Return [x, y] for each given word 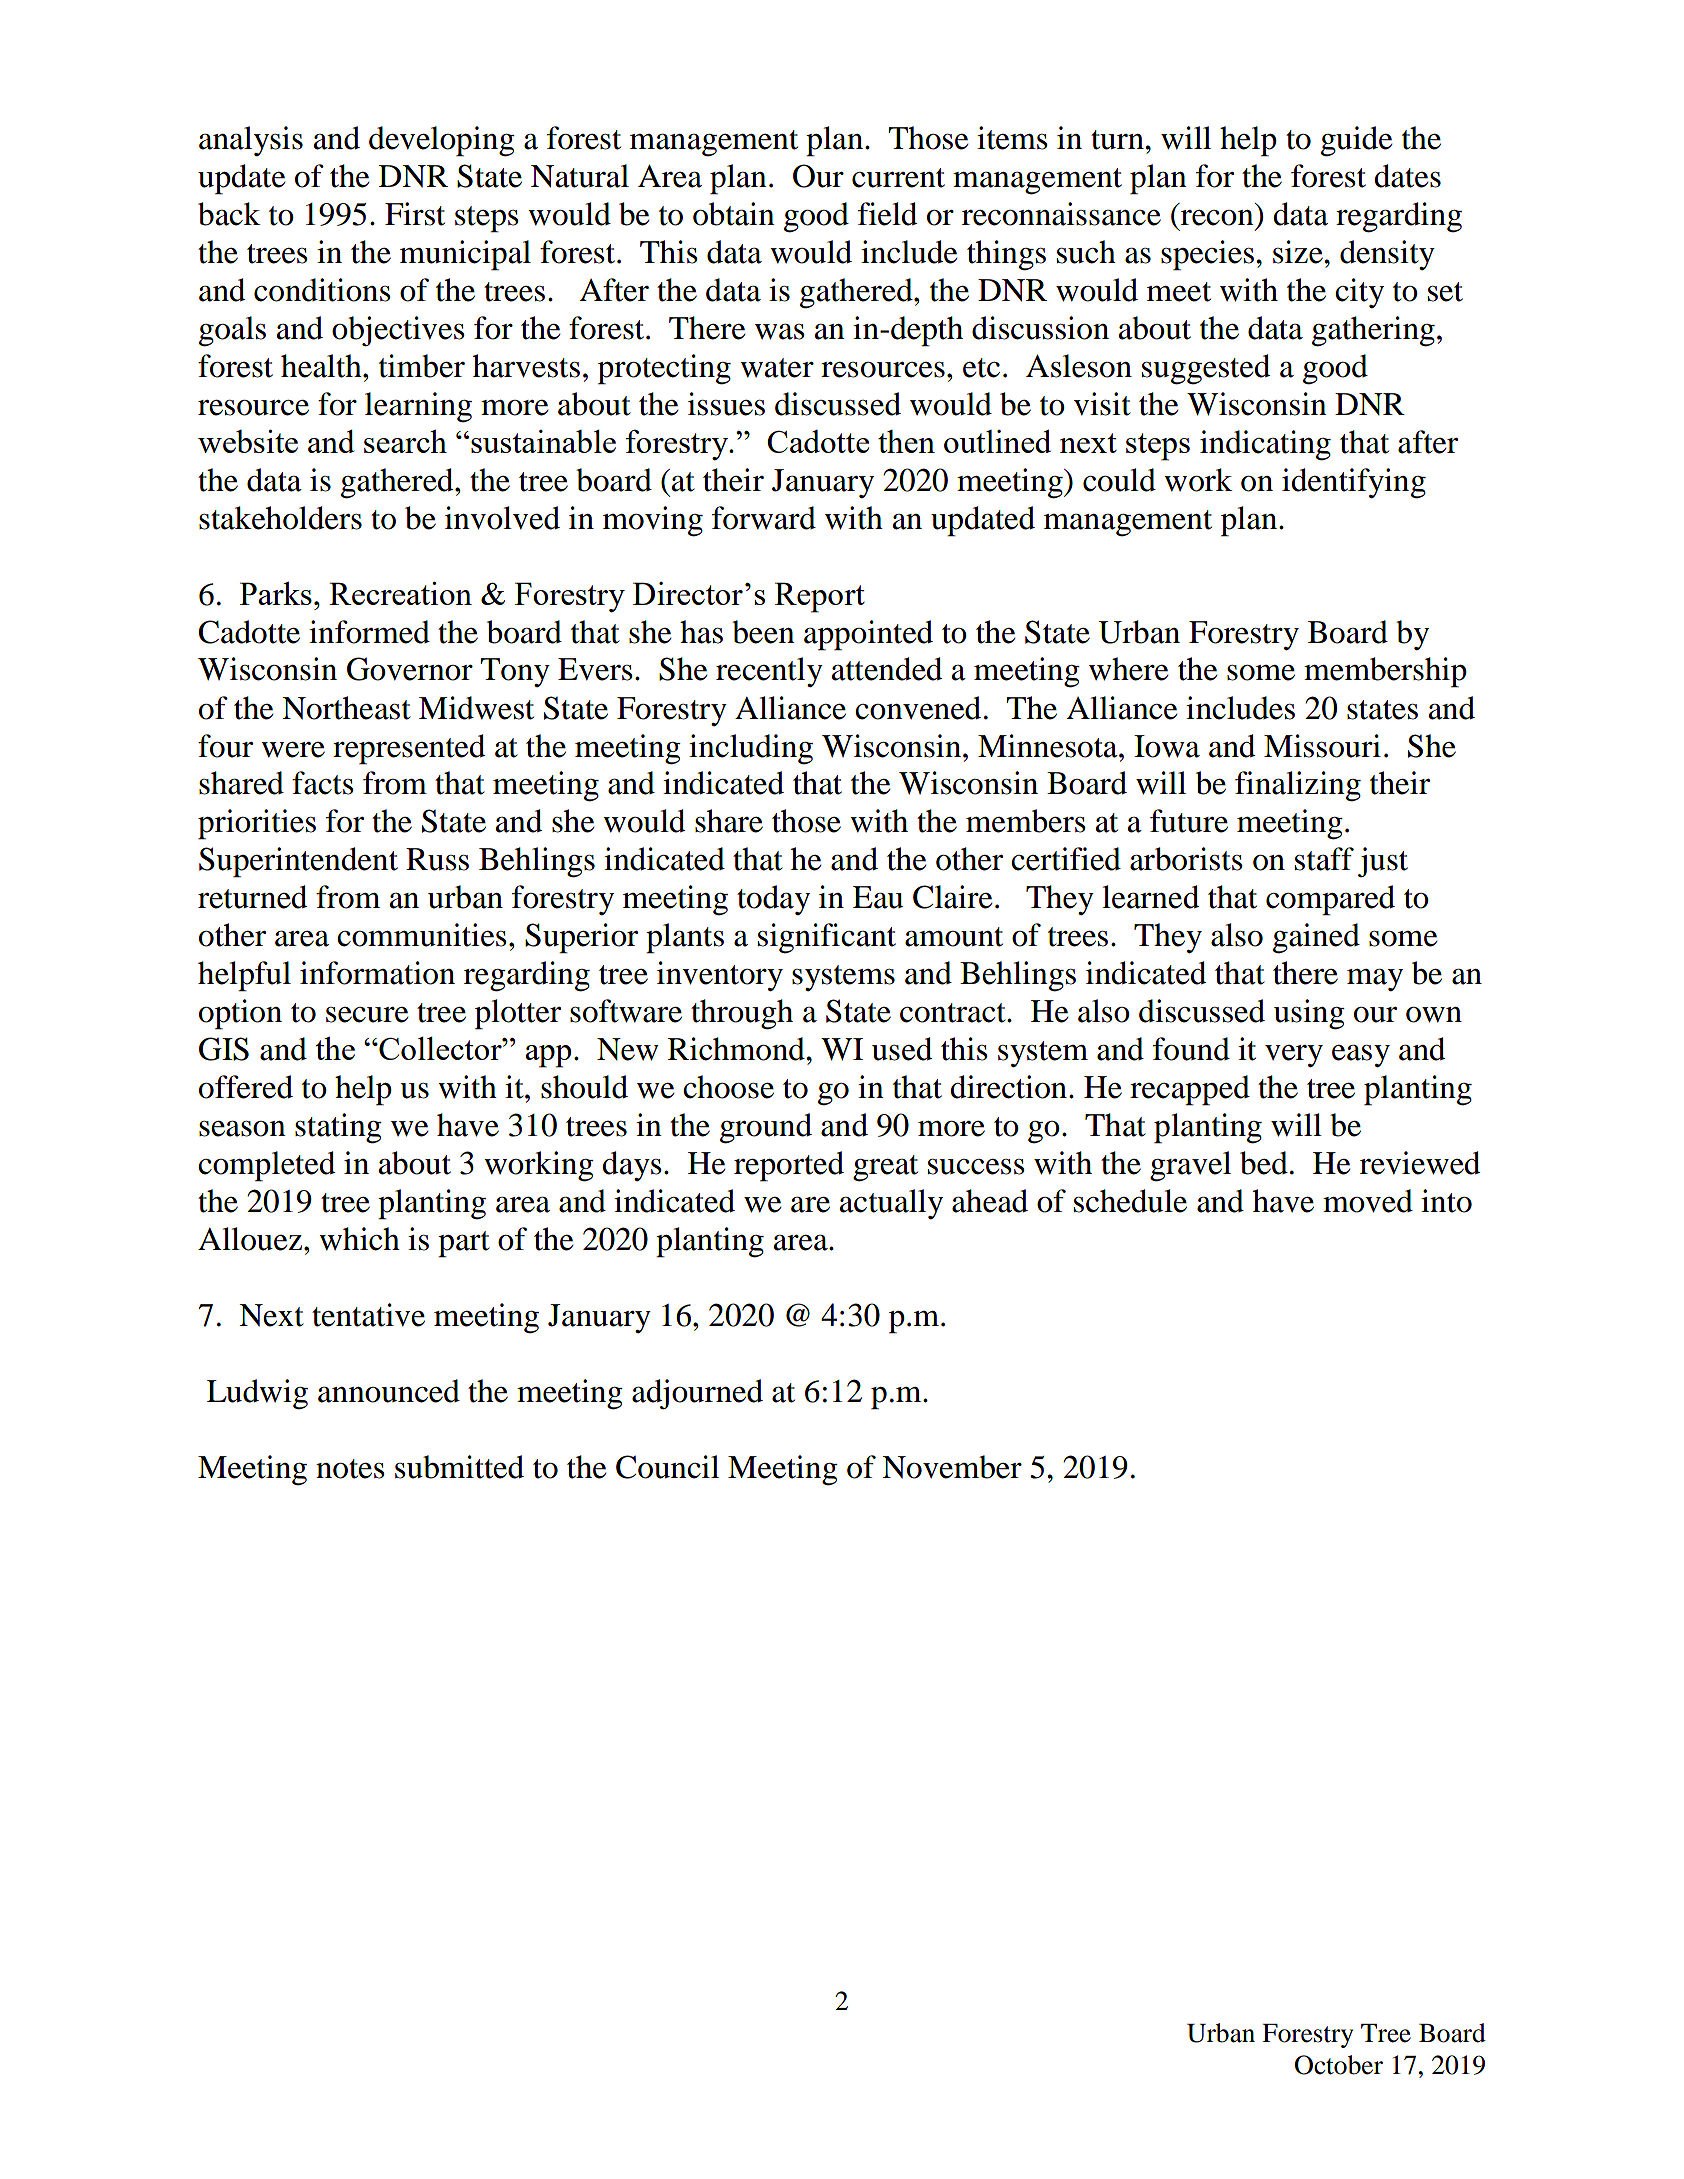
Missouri [1322, 746]
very [1294, 1056]
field [887, 214]
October [1339, 2065]
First [415, 214]
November [952, 1467]
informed [369, 632]
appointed [868, 635]
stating [338, 1128]
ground [766, 1128]
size [1299, 252]
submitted [459, 1467]
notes [350, 1469]
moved [1368, 1201]
